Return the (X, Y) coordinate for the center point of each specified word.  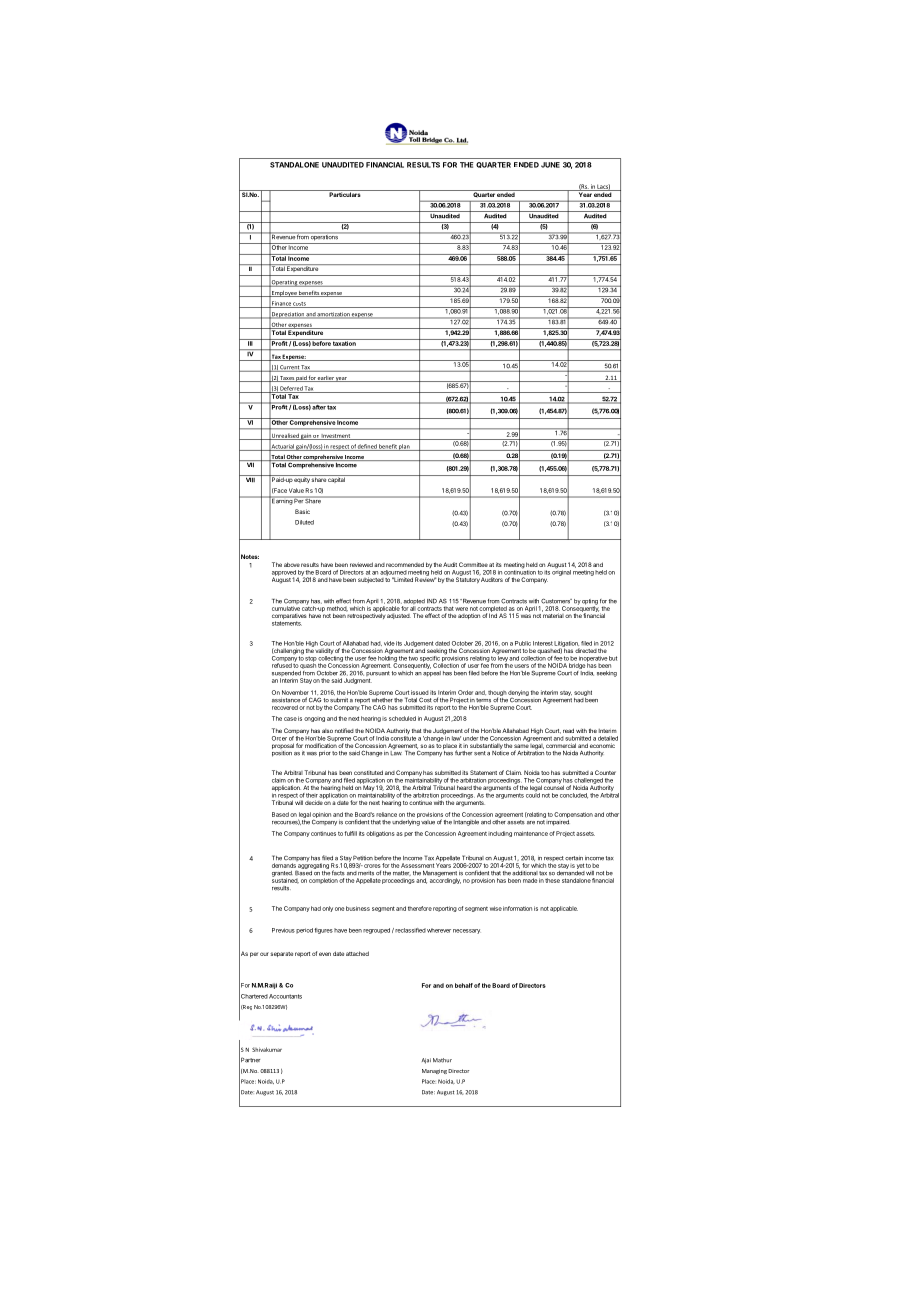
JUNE (550, 165)
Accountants (285, 996)
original (561, 572)
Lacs (603, 187)
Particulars (345, 193)
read (568, 730)
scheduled (402, 718)
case (290, 719)
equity (302, 479)
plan (405, 447)
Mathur (442, 1060)
